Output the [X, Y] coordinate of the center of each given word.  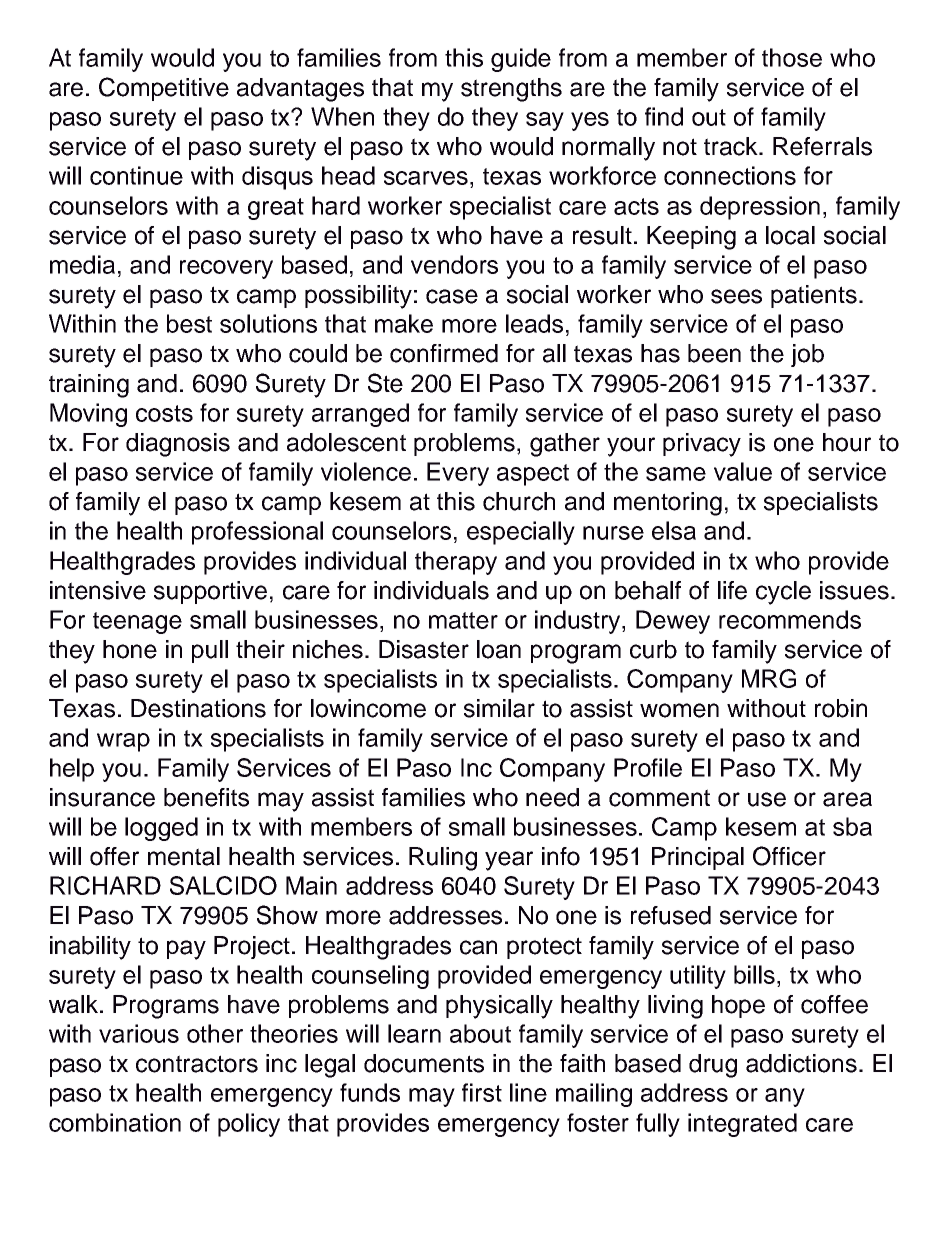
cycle [783, 593]
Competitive [164, 89]
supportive [210, 592]
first [482, 1092]
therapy [456, 563]
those [792, 57]
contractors [197, 1064]
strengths [511, 90]
